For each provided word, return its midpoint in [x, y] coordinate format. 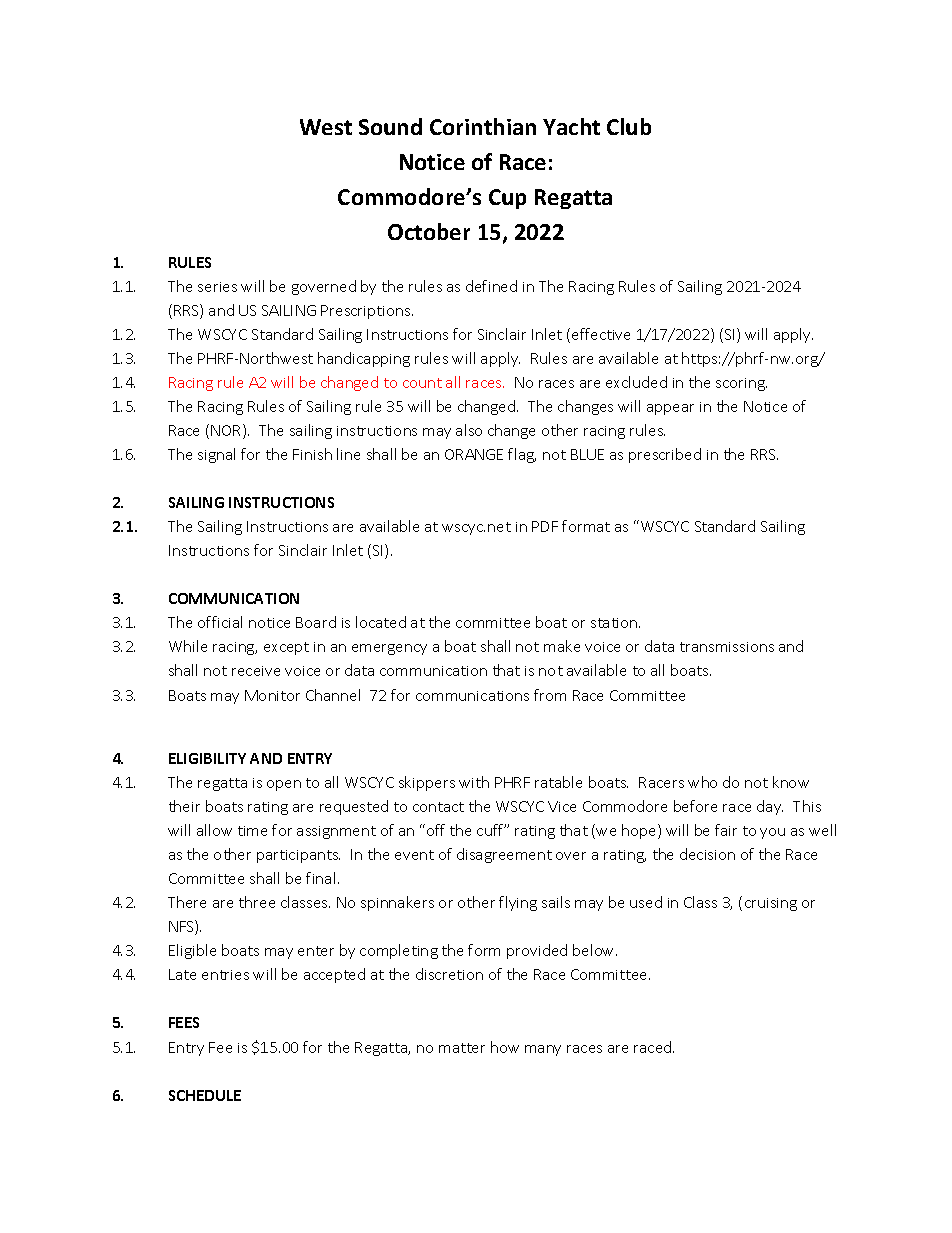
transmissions [727, 647]
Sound [390, 126]
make [562, 646]
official [220, 622]
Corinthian [483, 126]
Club [629, 126]
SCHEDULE [205, 1095]
